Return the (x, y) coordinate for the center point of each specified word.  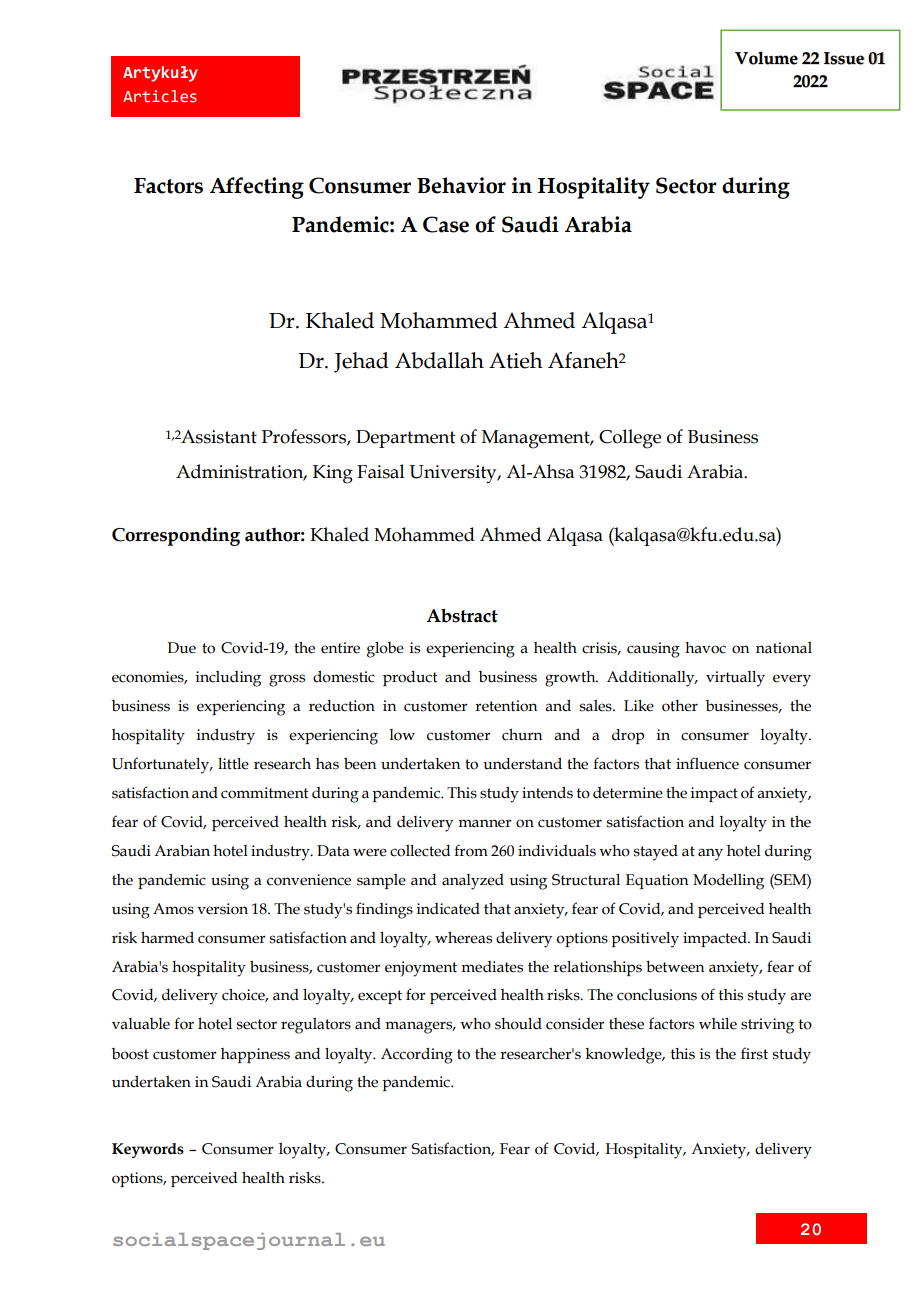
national (784, 648)
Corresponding (176, 536)
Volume (766, 58)
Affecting (257, 188)
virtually (735, 679)
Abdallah (439, 360)
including (228, 679)
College (630, 439)
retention (506, 706)
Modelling (728, 882)
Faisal (381, 471)
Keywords (148, 1150)
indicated (448, 909)
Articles (160, 96)
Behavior (461, 185)
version (222, 909)
